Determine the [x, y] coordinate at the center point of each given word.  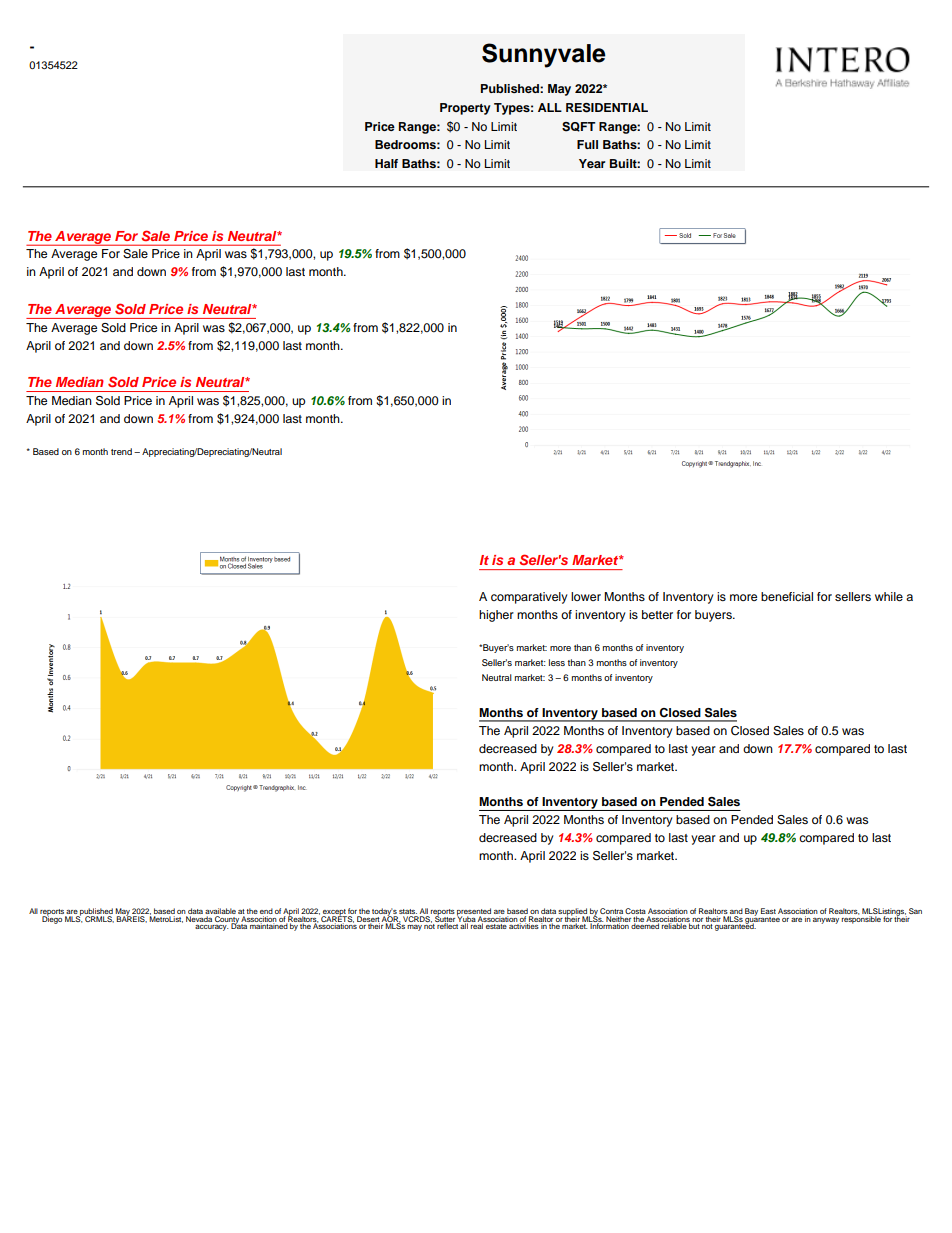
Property [465, 109]
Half [386, 163]
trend [121, 451]
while [889, 596]
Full [587, 144]
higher [496, 616]
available [220, 911]
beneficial [787, 596]
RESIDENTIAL [607, 108]
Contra [611, 911]
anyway [826, 921]
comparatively [529, 598]
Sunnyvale [544, 55]
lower [586, 596]
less [557, 662]
